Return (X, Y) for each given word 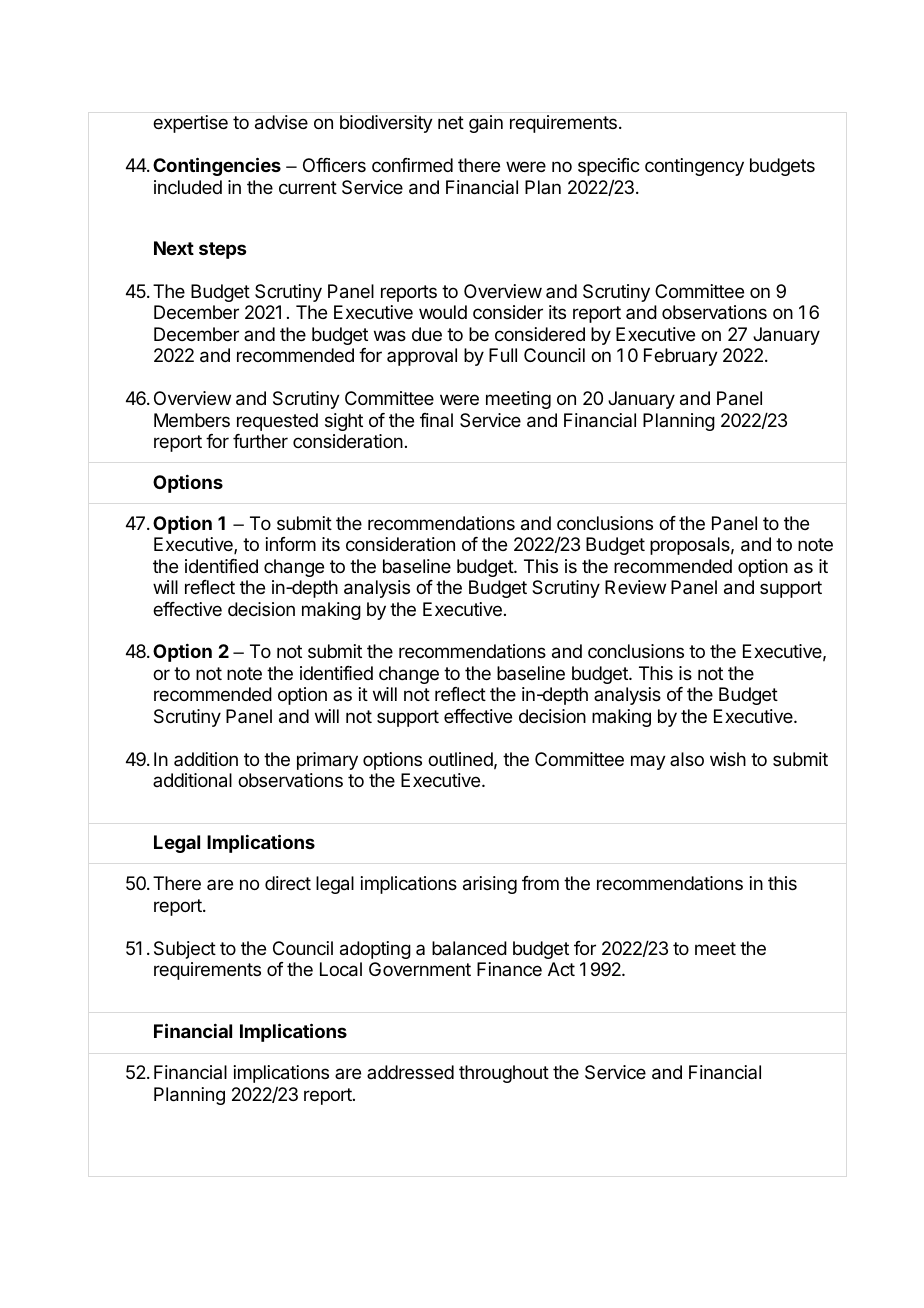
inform (291, 544)
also (687, 759)
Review (635, 587)
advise (281, 122)
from (540, 883)
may (648, 762)
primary (327, 761)
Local (341, 969)
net (451, 122)
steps (222, 250)
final (436, 420)
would (443, 312)
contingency (694, 167)
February (681, 357)
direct (288, 883)
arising (490, 885)
